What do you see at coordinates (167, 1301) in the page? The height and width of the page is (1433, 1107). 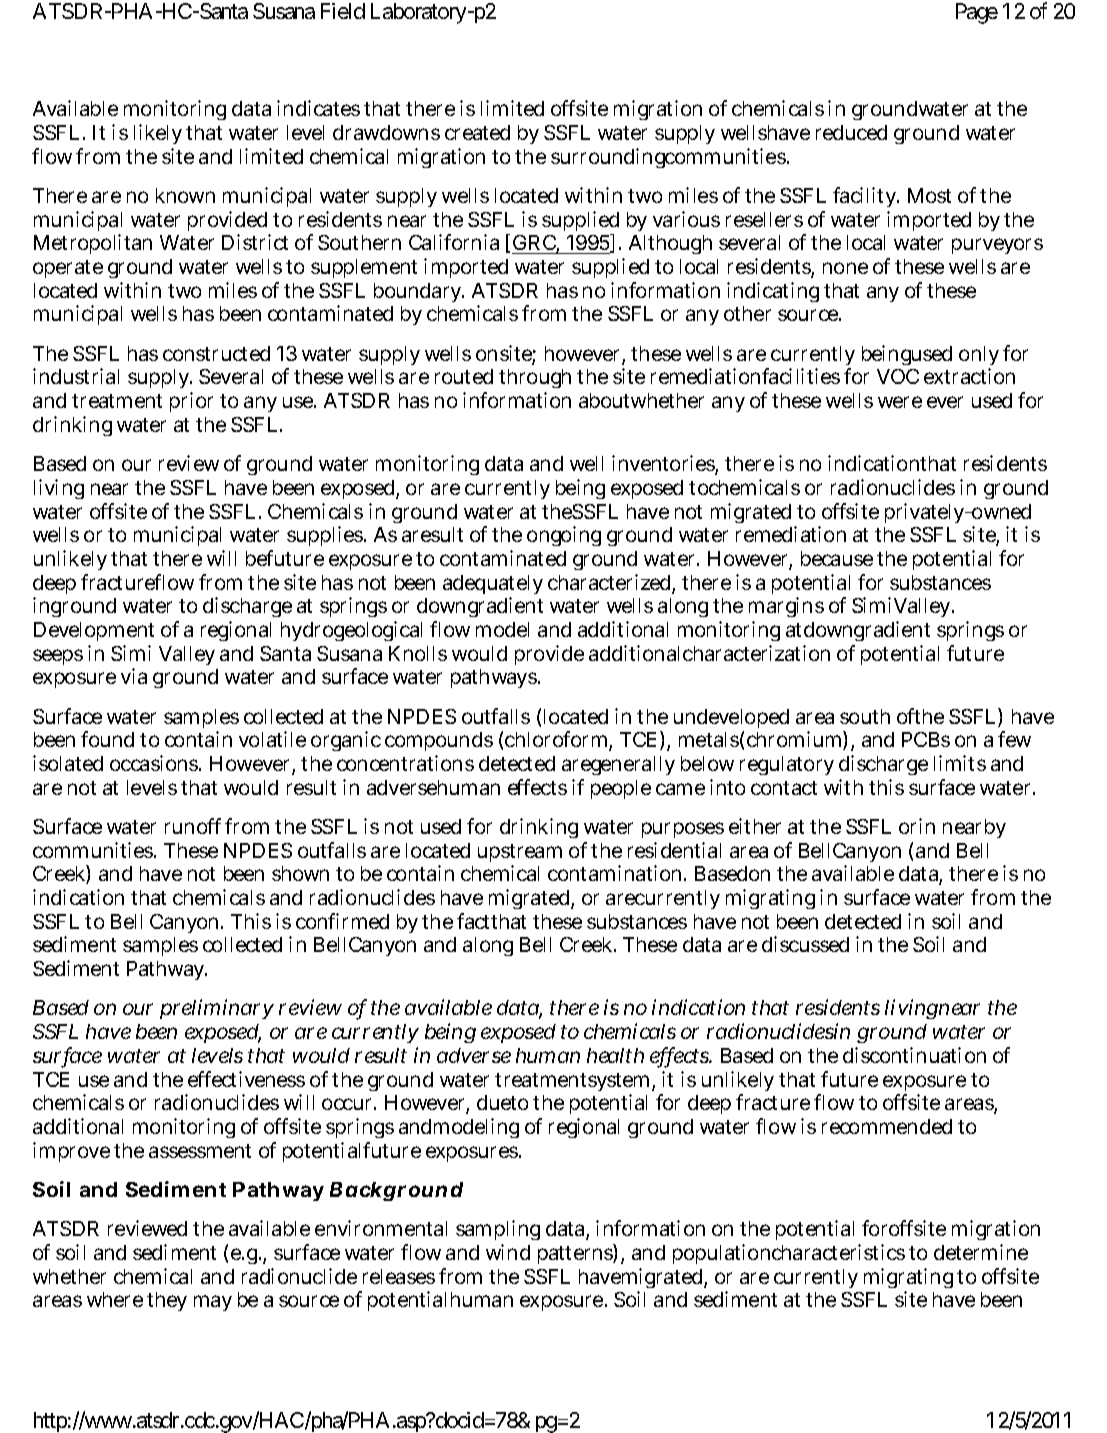 I see `they` at bounding box center [167, 1301].
